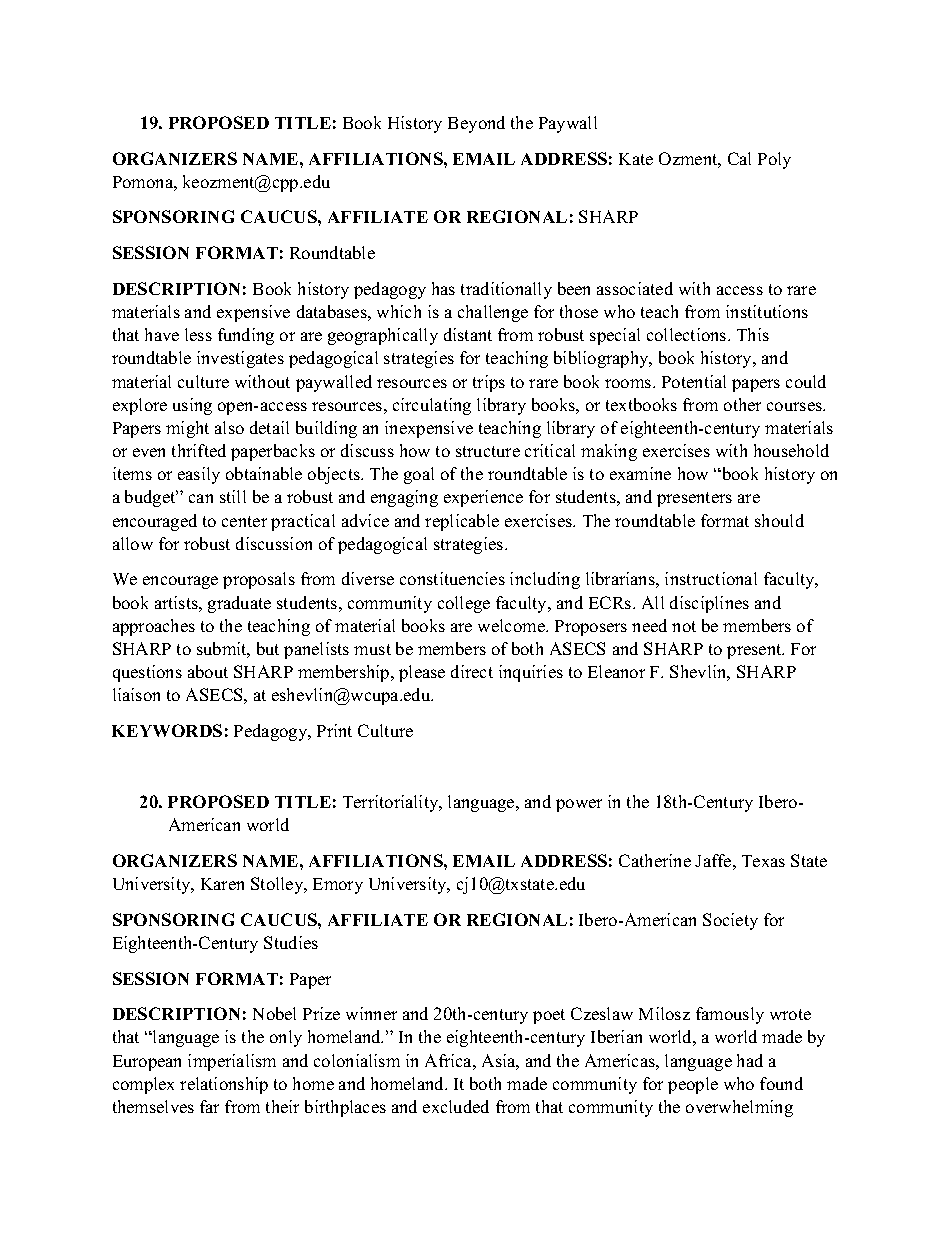 The width and height of the screenshot is (952, 1233). Describe the element at coordinates (224, 1085) in the screenshot. I see `relationship` at that location.
